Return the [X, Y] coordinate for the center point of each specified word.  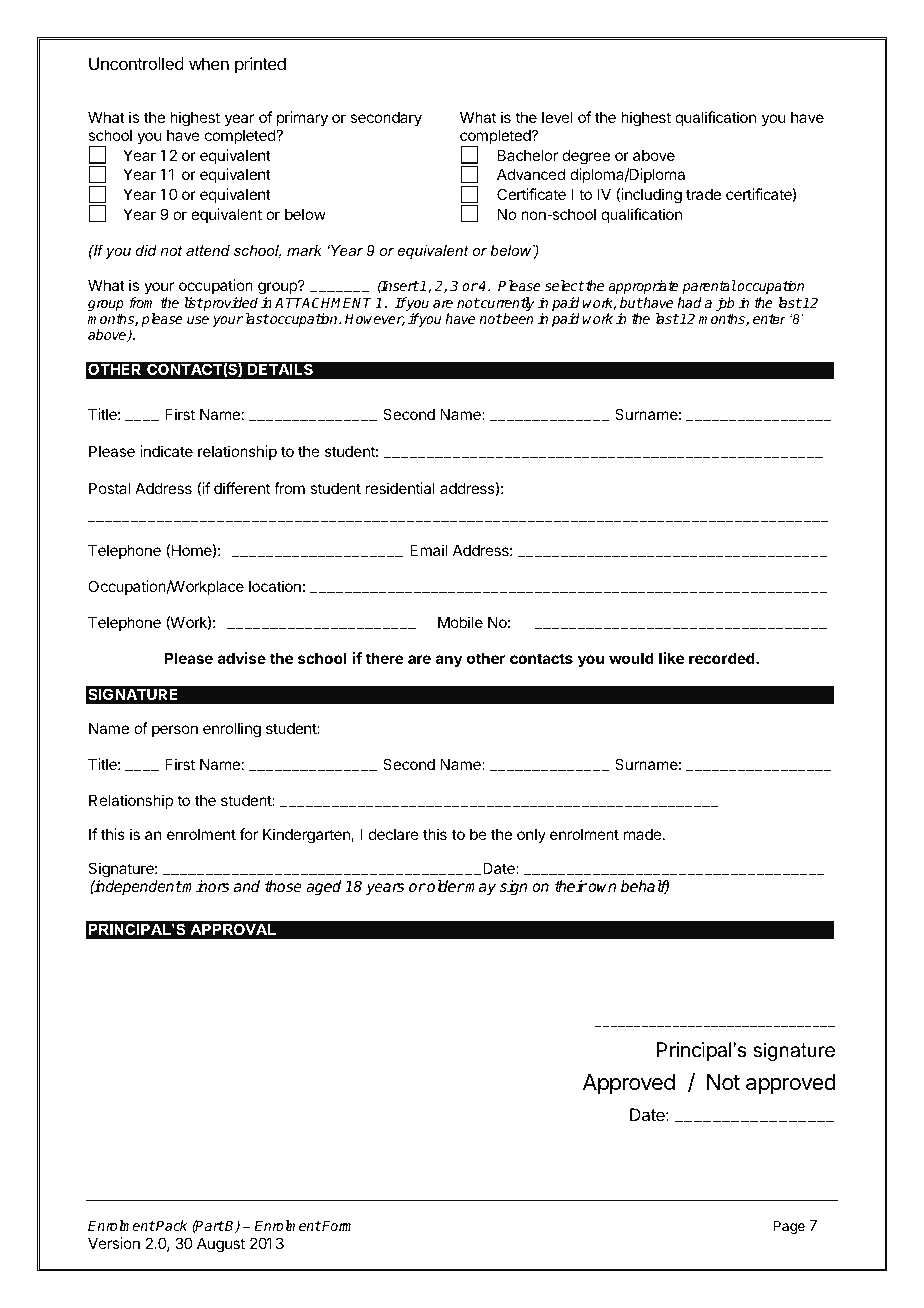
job [725, 305]
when [209, 63]
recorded [723, 658]
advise [242, 658]
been [517, 318]
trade [703, 194]
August [221, 1245]
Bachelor [528, 155]
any [449, 661]
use [198, 320]
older [445, 886]
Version [114, 1243]
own [601, 887]
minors [205, 886]
